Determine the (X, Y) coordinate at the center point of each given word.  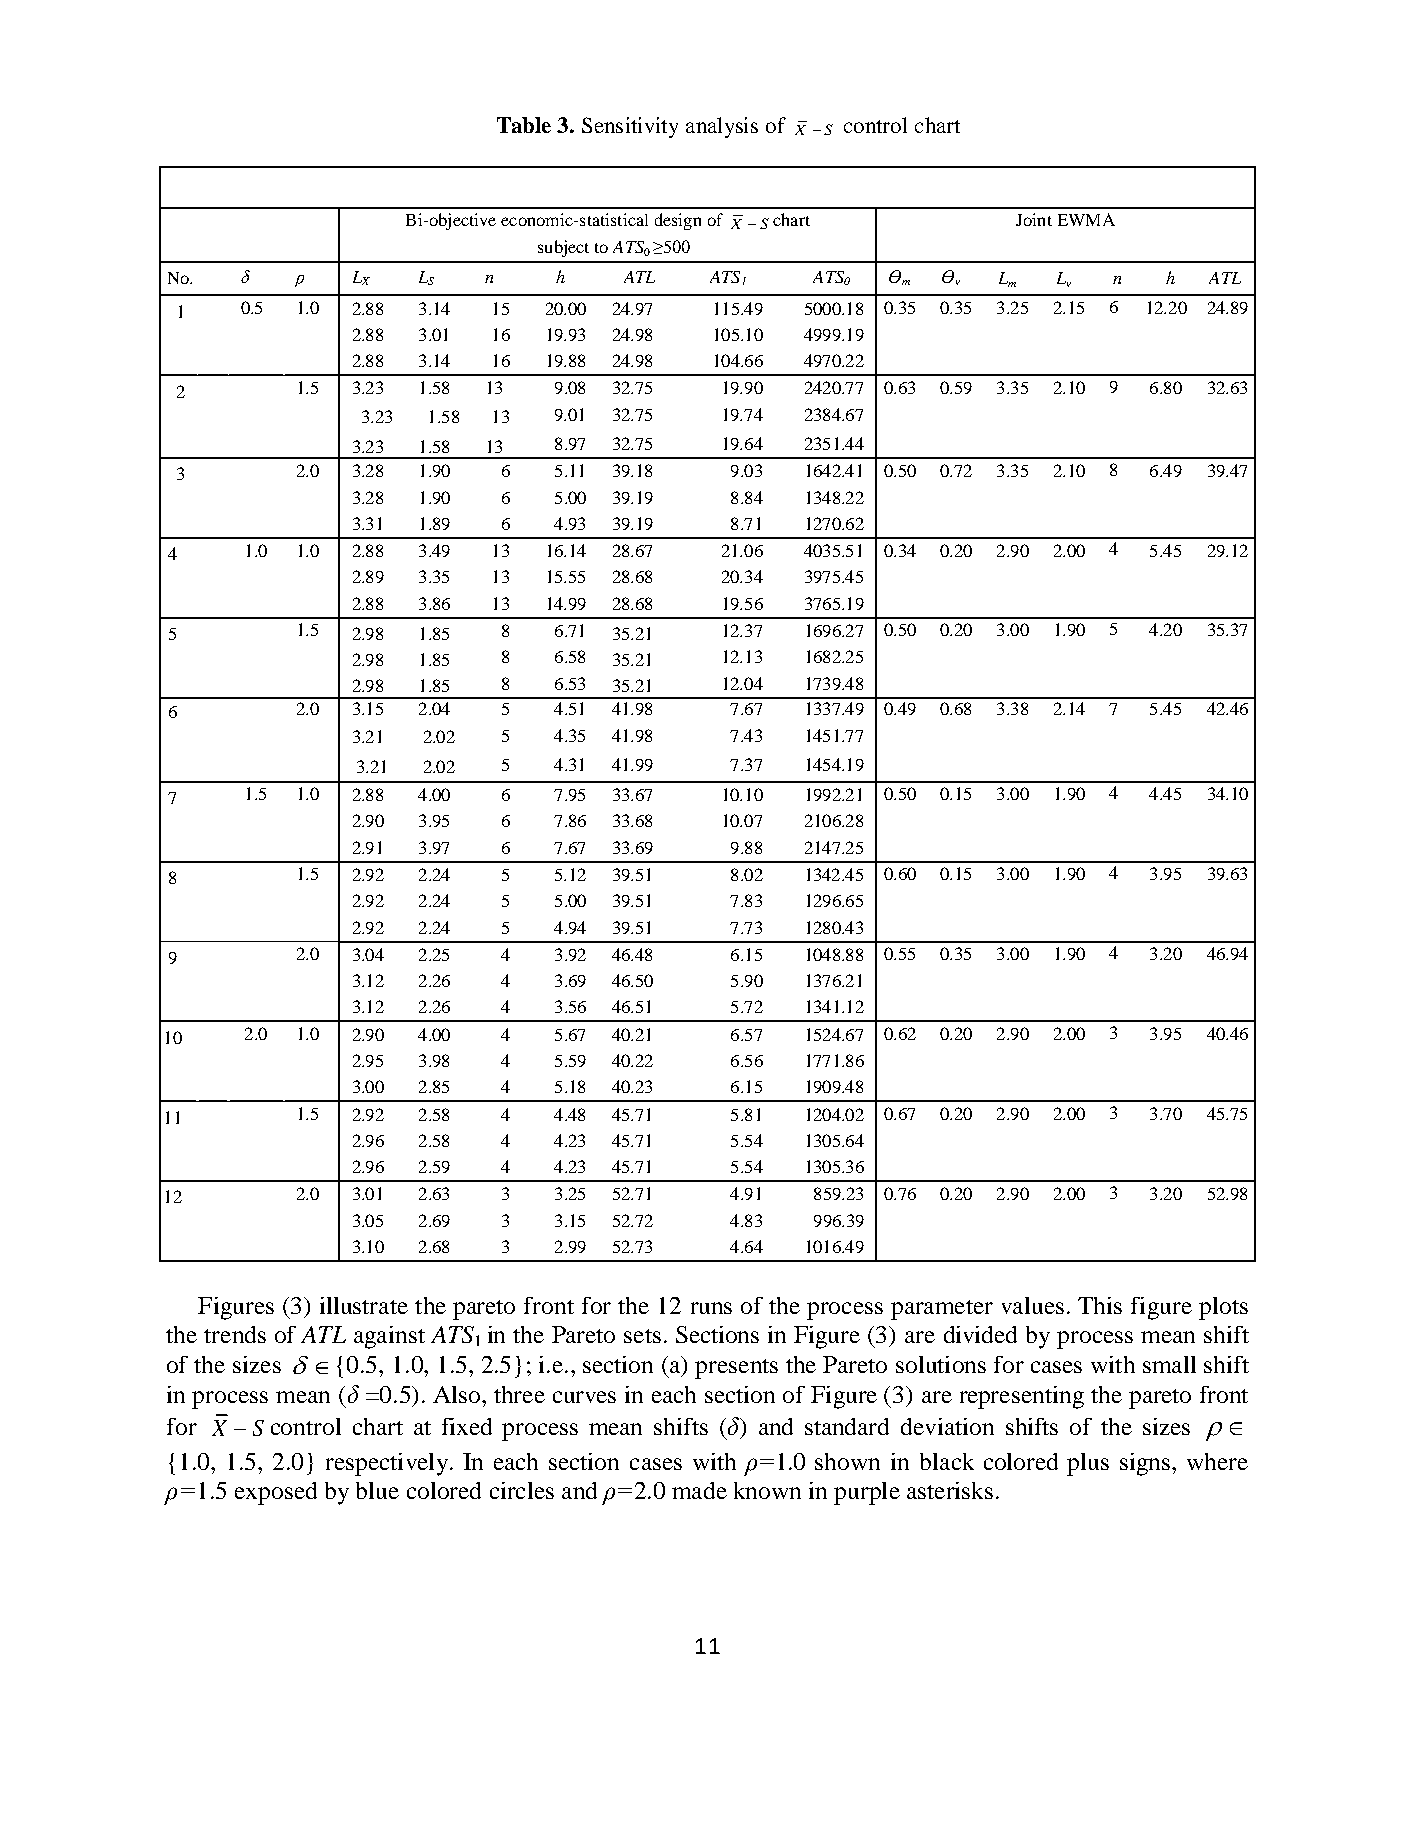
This (1100, 1305)
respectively (387, 1464)
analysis (722, 127)
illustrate (364, 1305)
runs (711, 1308)
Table (524, 125)
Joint (1034, 219)
